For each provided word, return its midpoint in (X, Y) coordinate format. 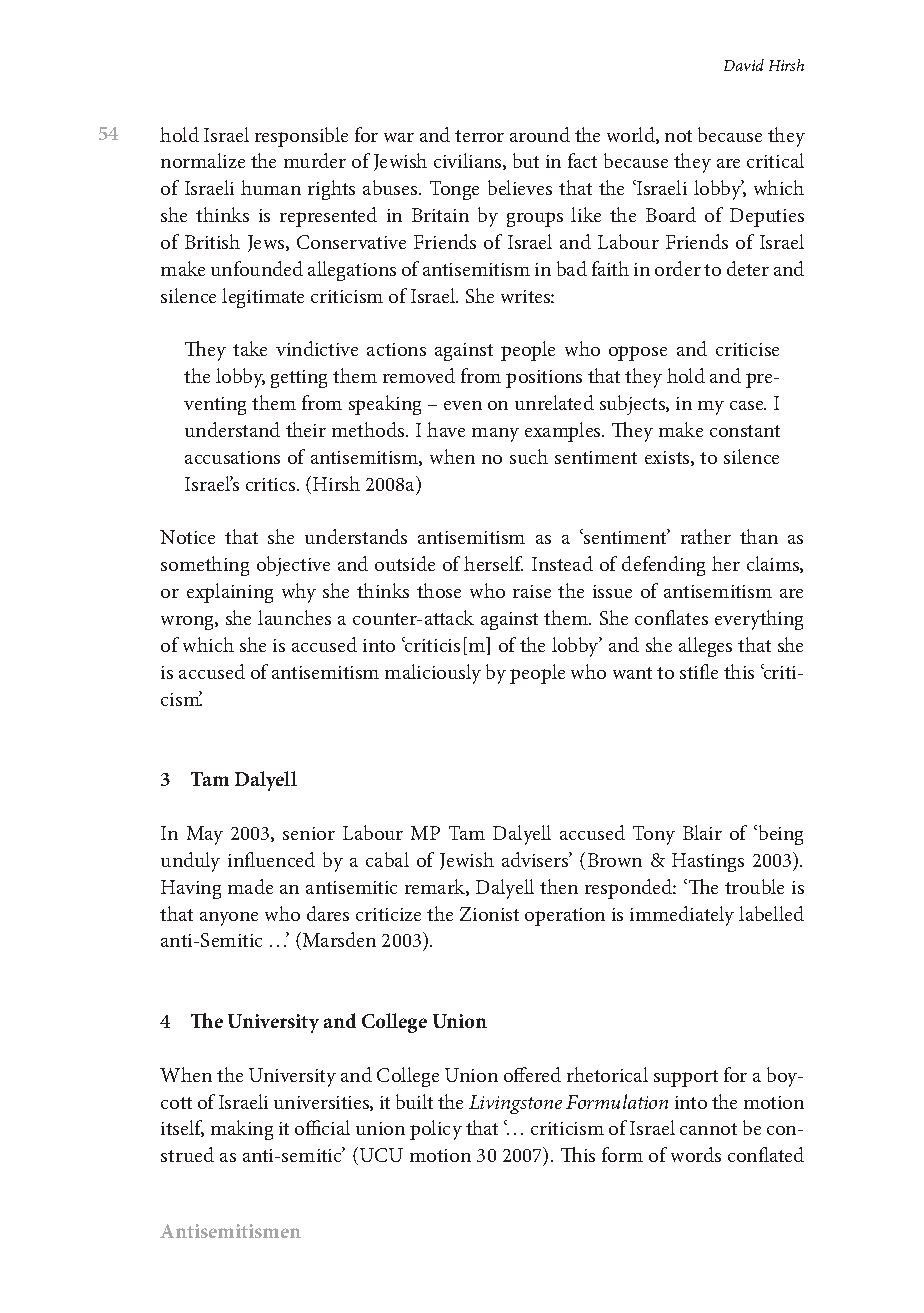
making (242, 1130)
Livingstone (515, 1104)
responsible (301, 137)
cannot (708, 1129)
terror (479, 136)
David (744, 65)
